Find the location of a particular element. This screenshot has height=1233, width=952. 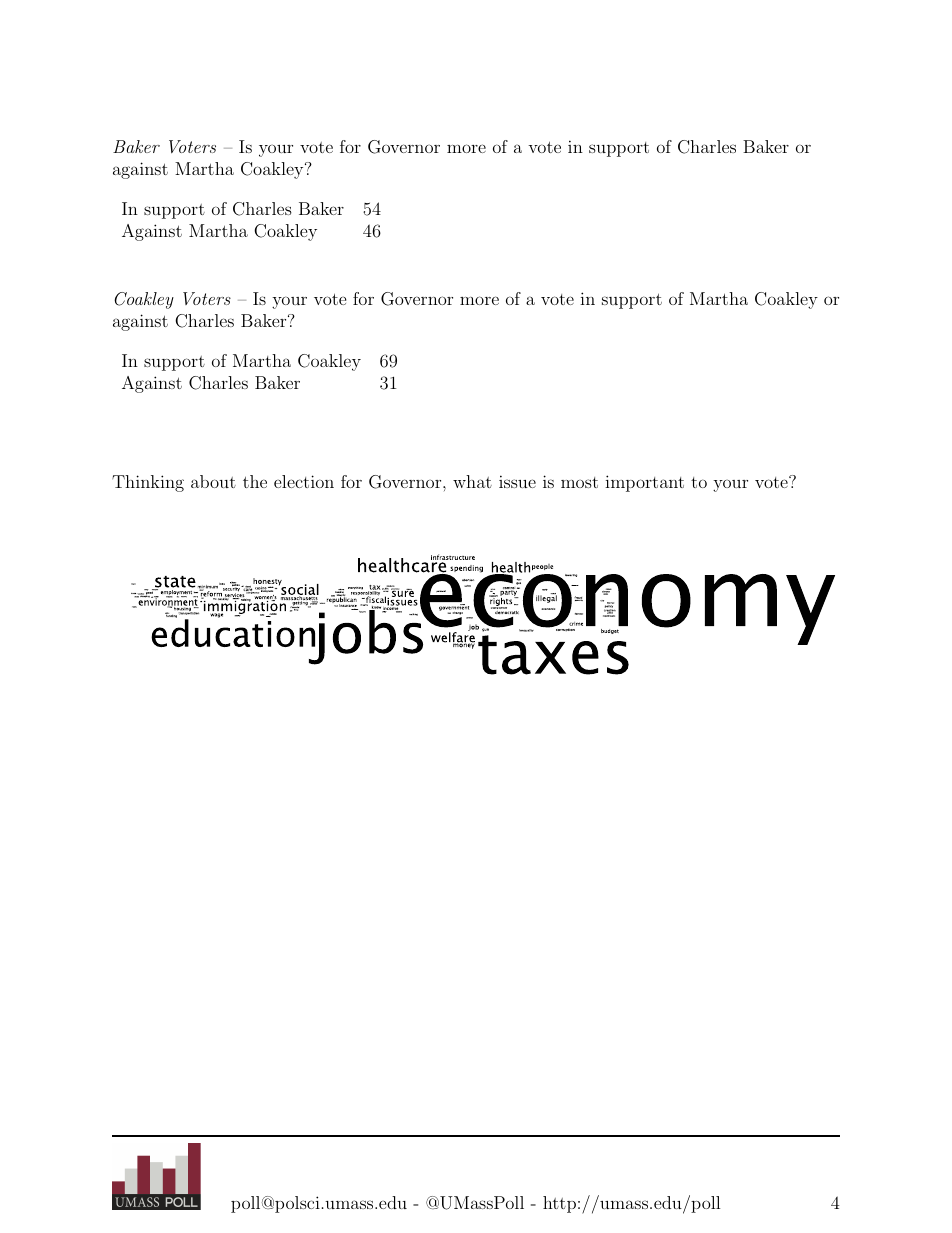

issue is located at coordinates (517, 481).
